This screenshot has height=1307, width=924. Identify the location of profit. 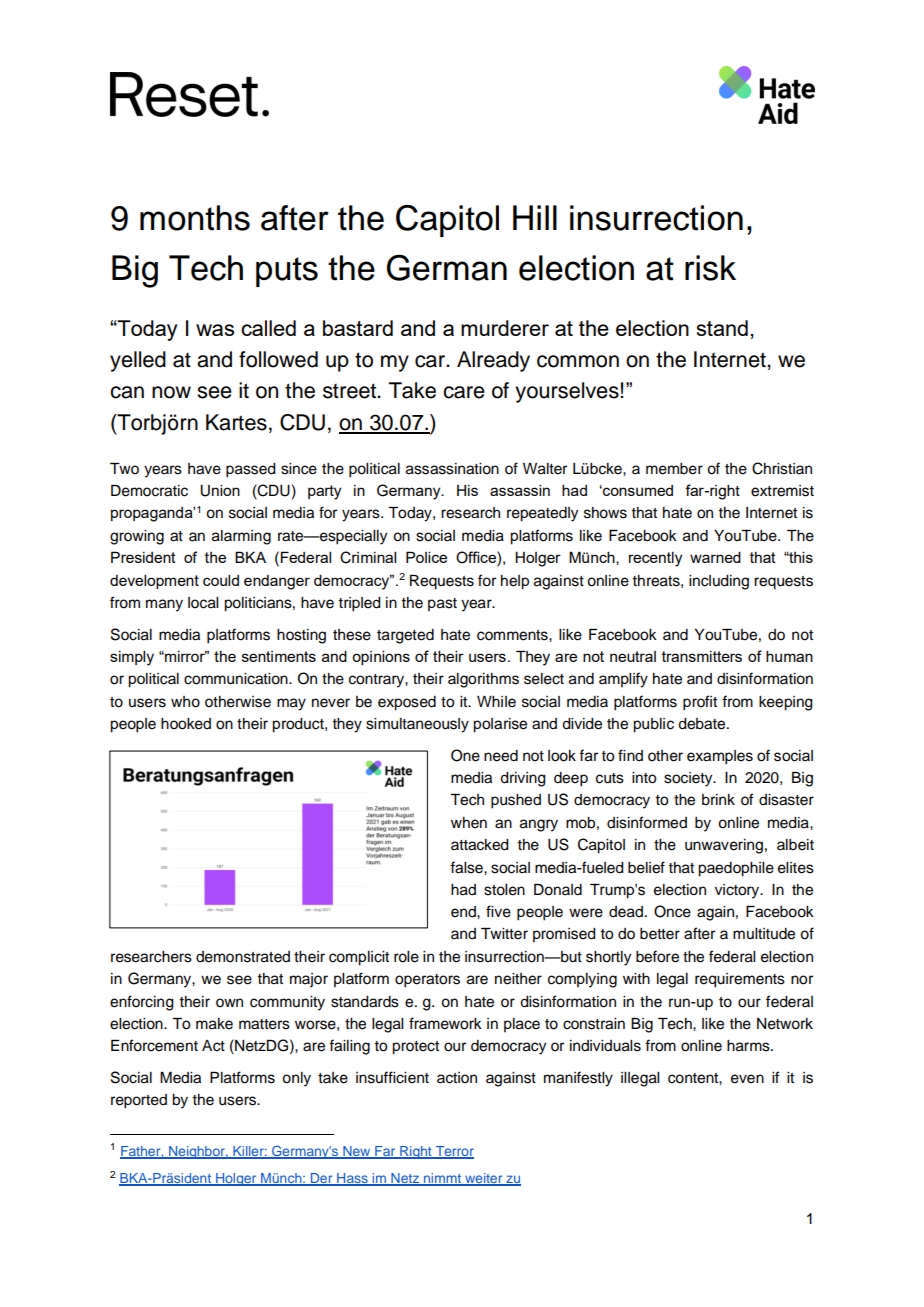
(700, 703).
